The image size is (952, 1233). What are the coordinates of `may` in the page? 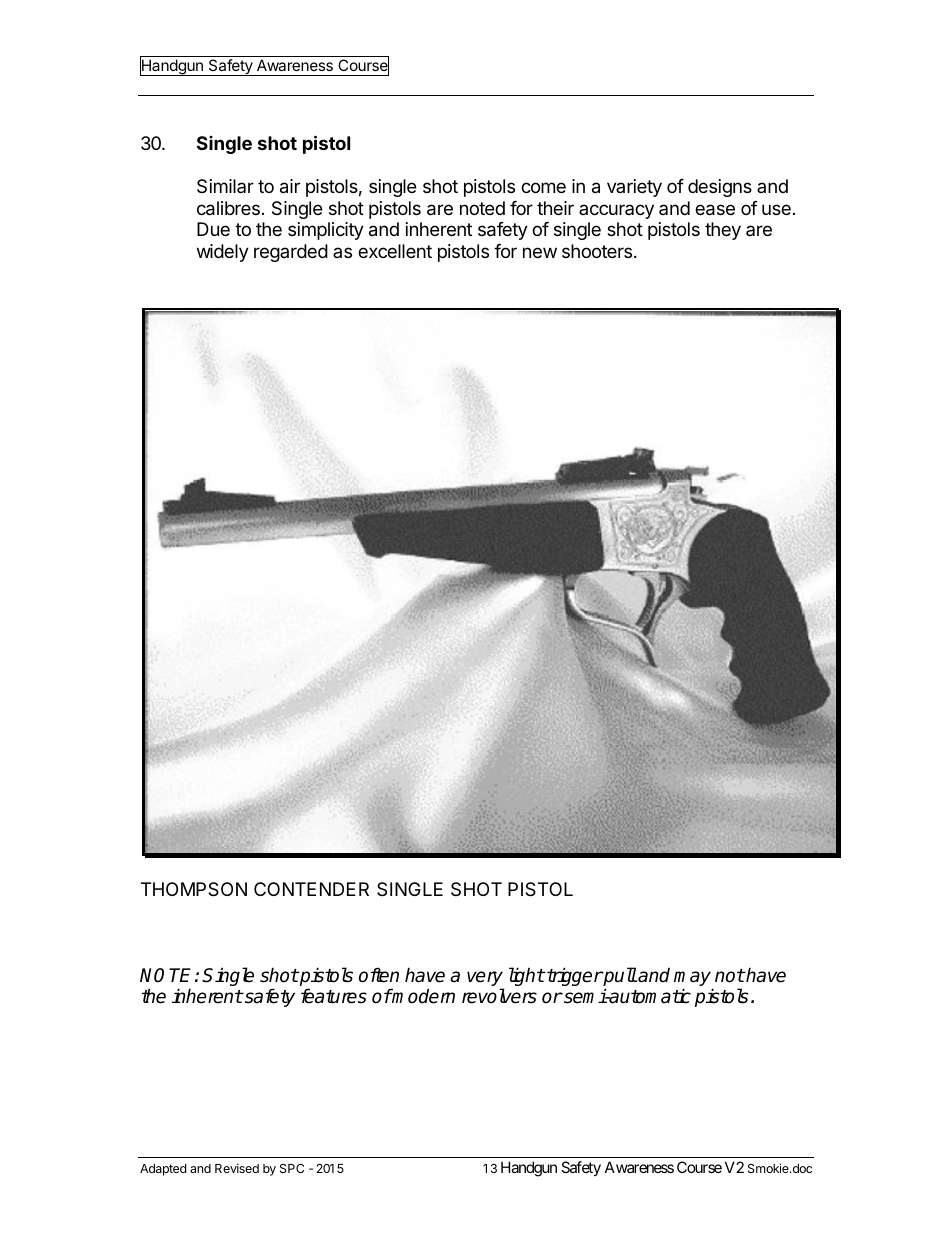 It's located at (693, 980).
